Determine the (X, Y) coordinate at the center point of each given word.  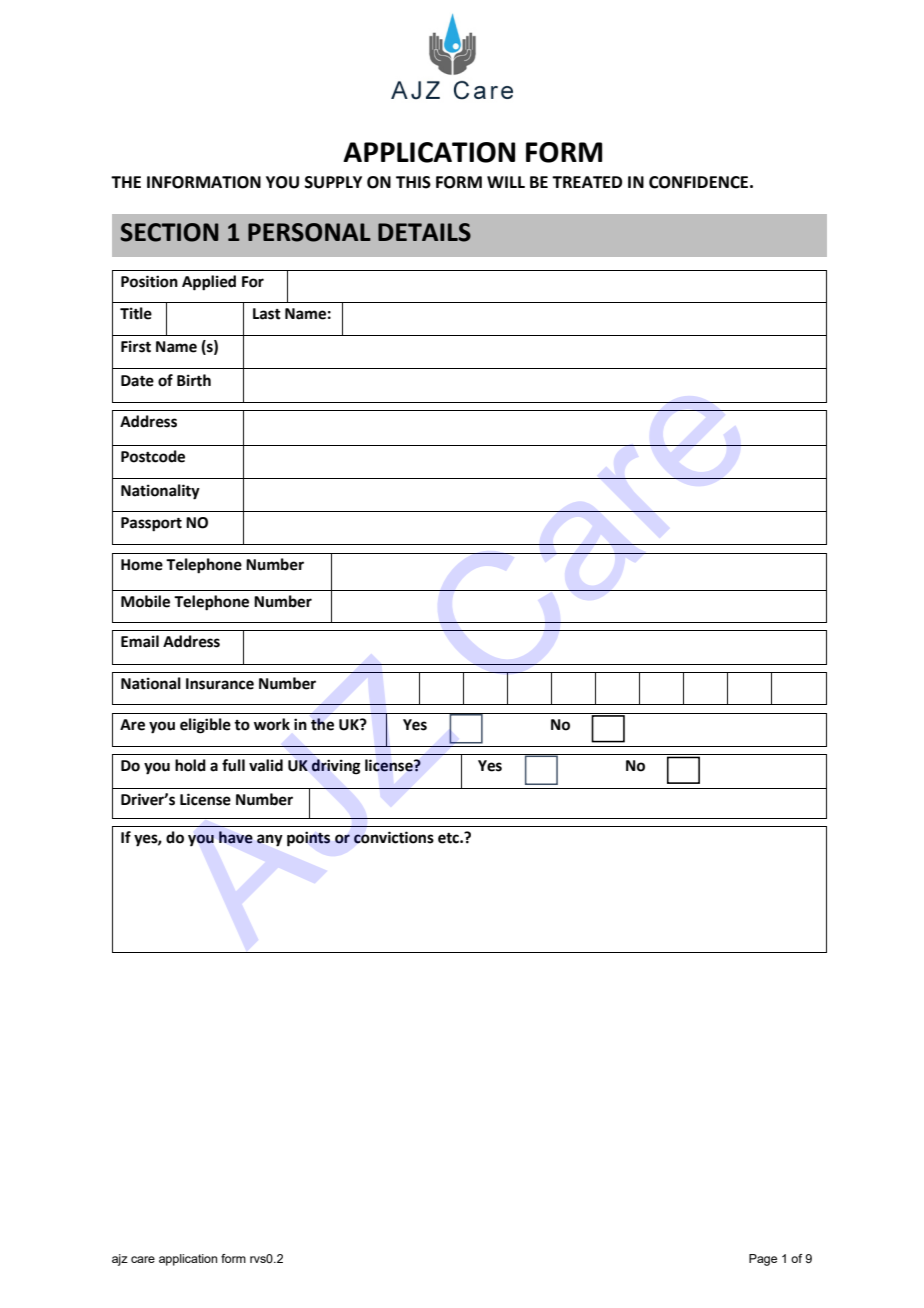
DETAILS (424, 232)
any (270, 840)
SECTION (169, 232)
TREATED (587, 182)
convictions (394, 837)
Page (763, 1260)
